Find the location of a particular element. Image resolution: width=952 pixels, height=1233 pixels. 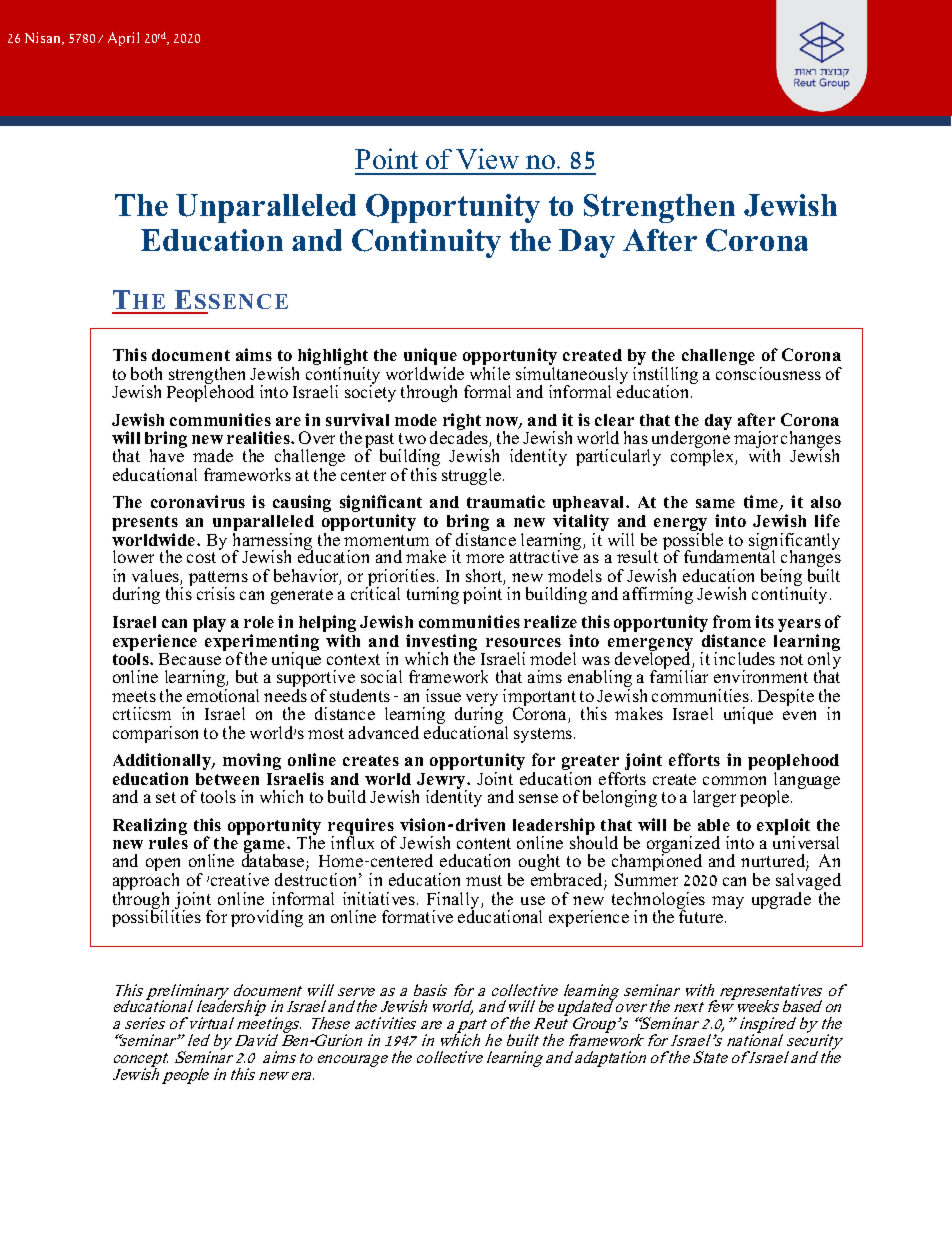

must is located at coordinates (484, 880).
